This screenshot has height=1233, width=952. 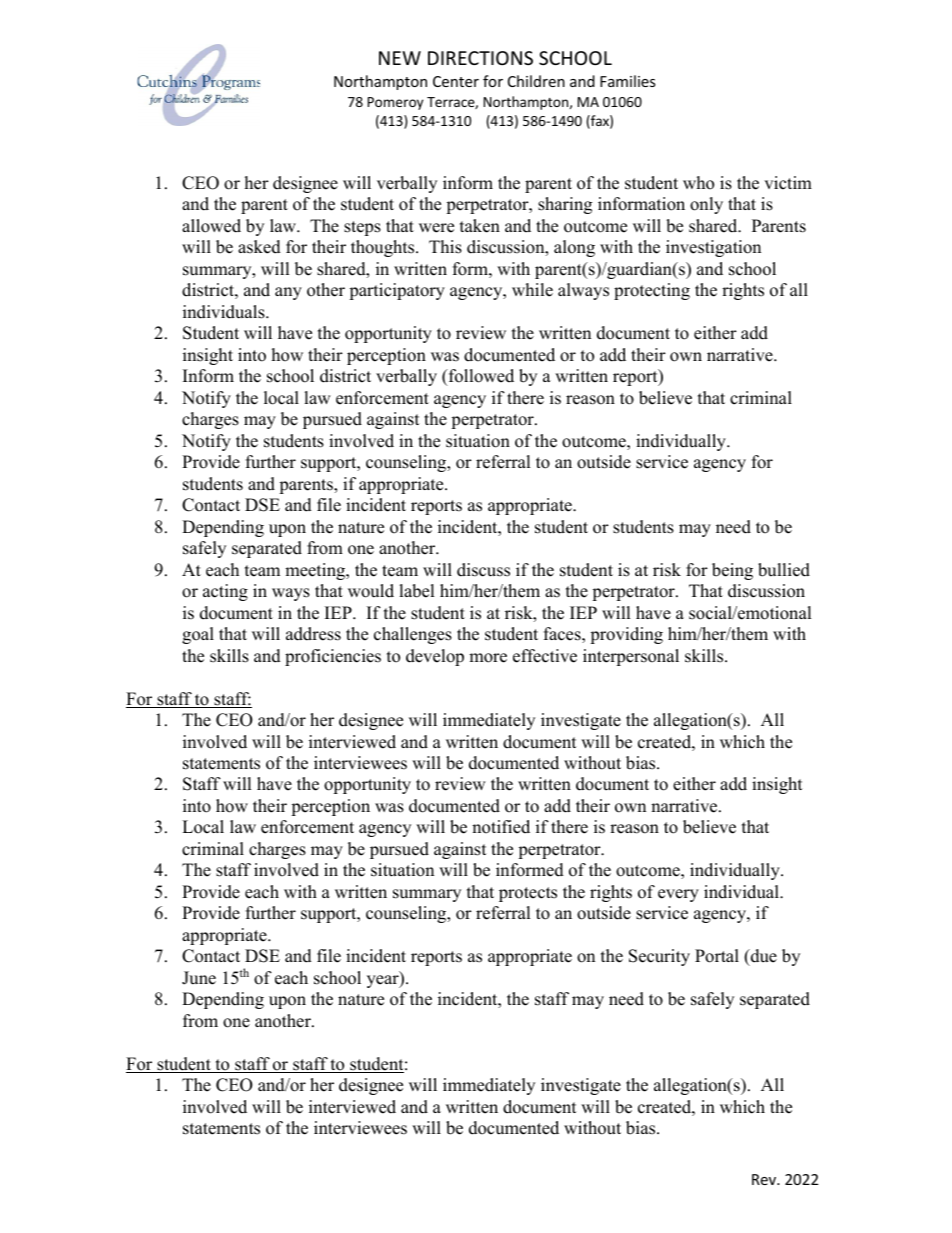 What do you see at coordinates (333, 657) in the screenshot?
I see `proficiencies` at bounding box center [333, 657].
